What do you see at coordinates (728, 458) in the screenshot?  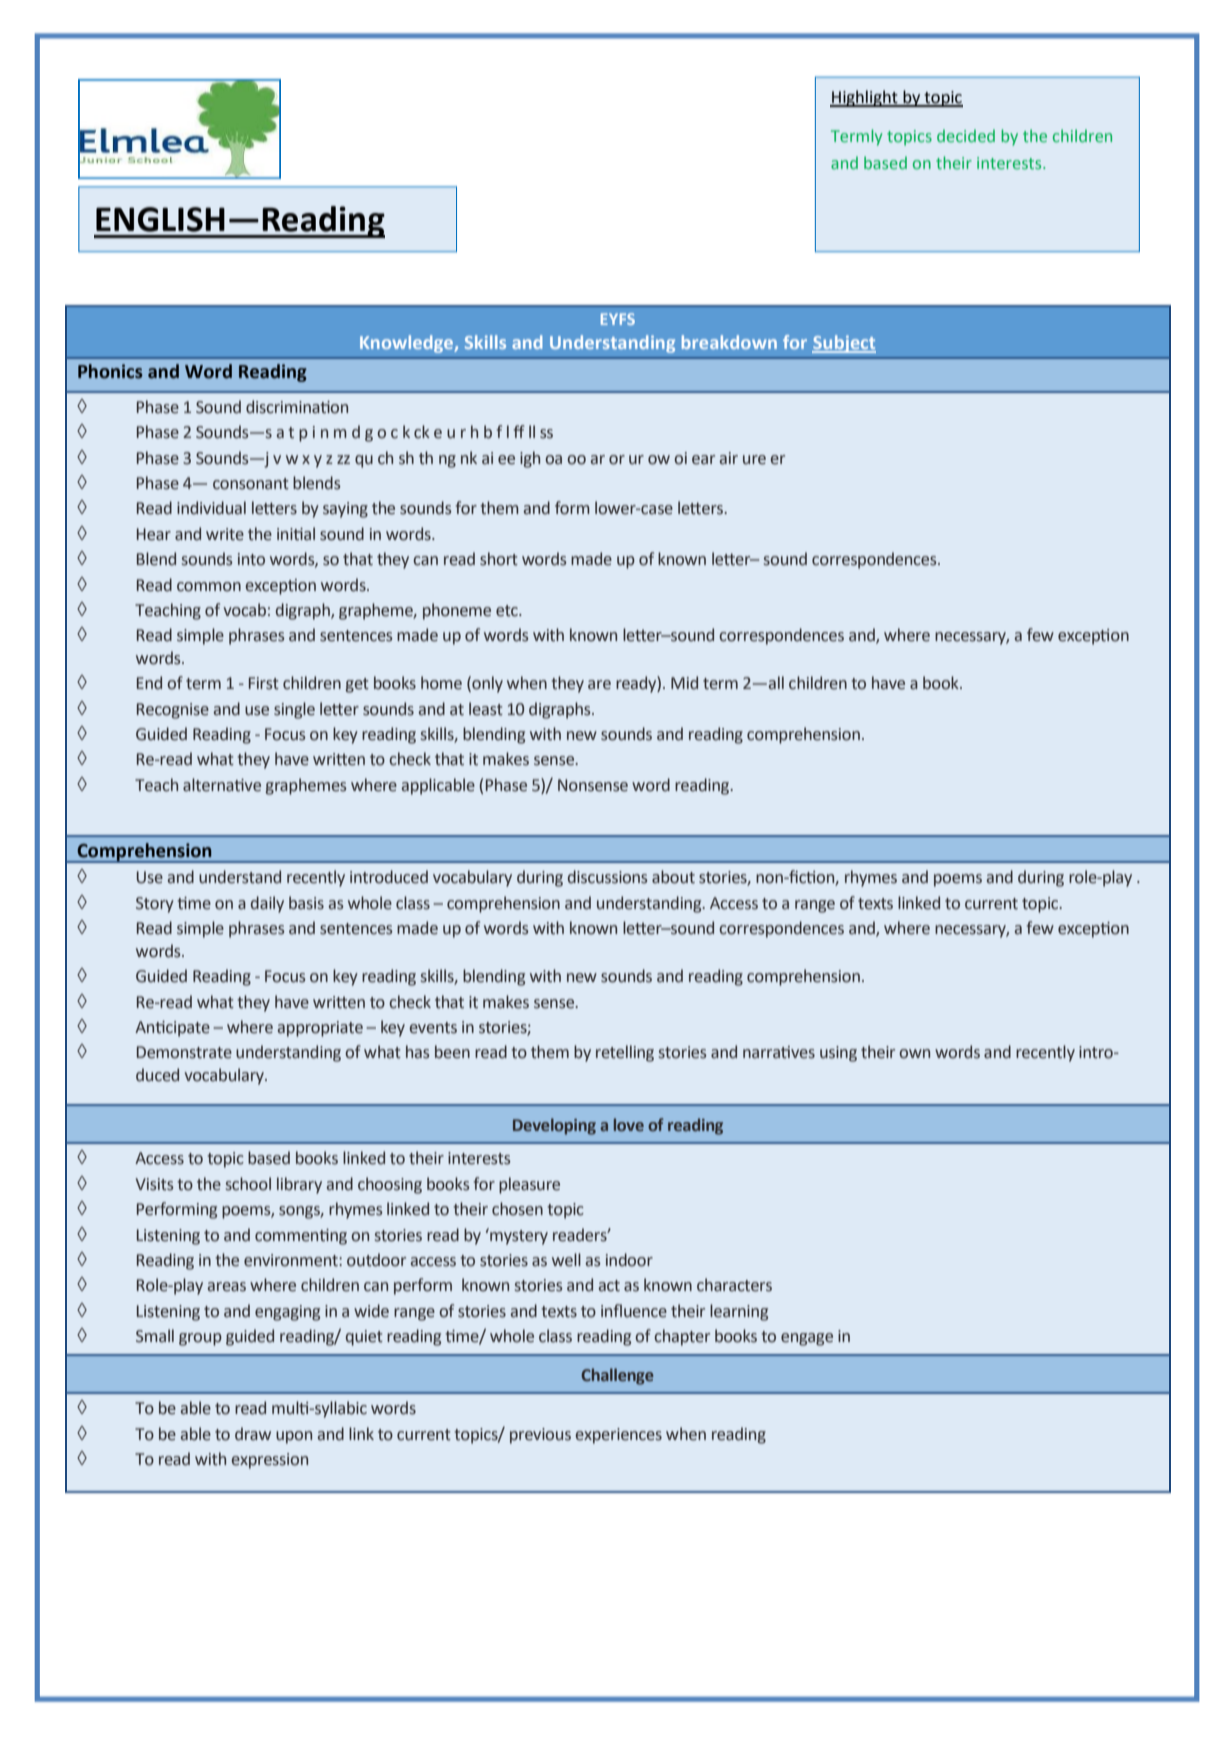 I see `air` at bounding box center [728, 458].
